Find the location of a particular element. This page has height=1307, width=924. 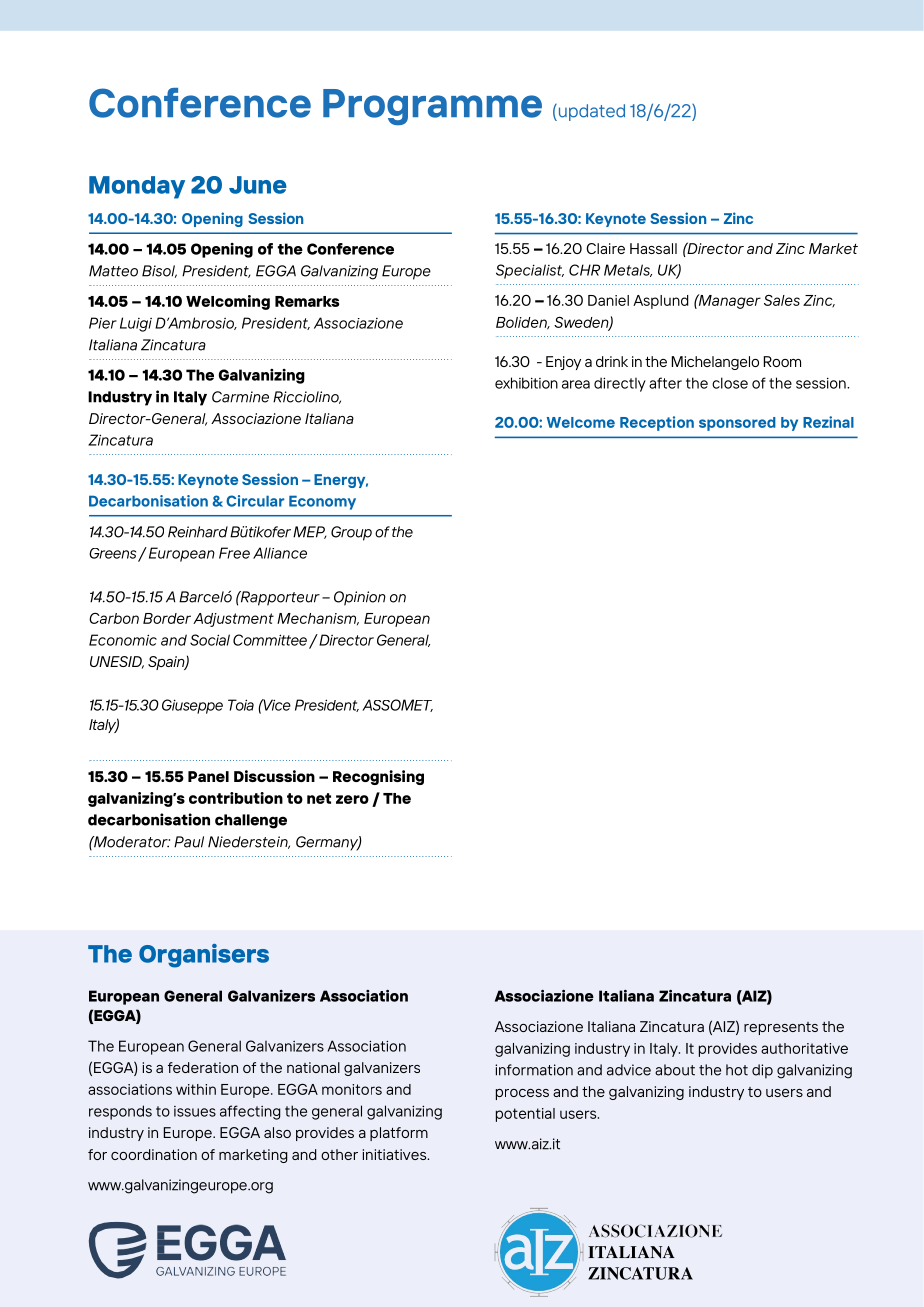

platform is located at coordinates (399, 1134).
